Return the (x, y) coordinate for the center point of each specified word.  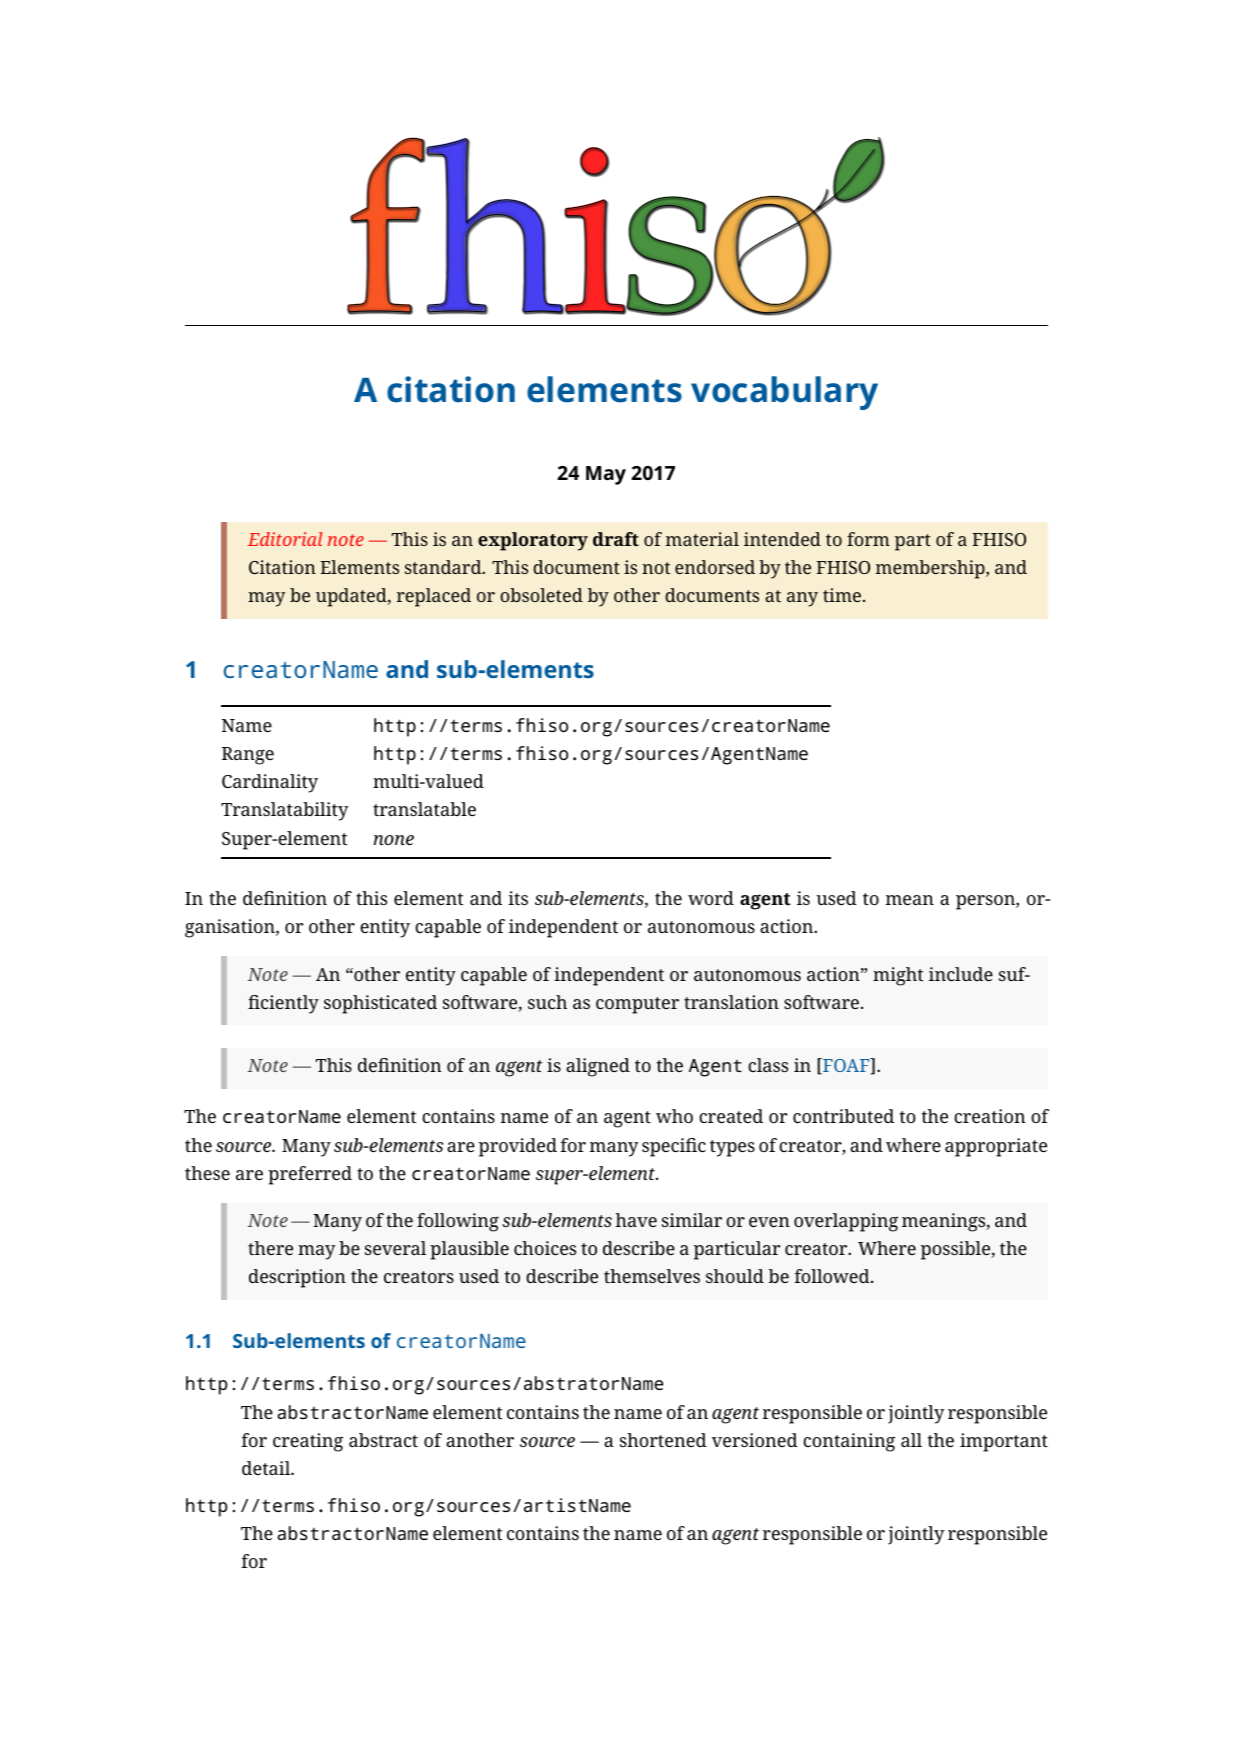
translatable (424, 809)
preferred (310, 1175)
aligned (598, 1067)
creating (308, 1442)
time (842, 595)
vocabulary (784, 393)
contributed (843, 1116)
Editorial (285, 539)
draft (616, 539)
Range (248, 756)
